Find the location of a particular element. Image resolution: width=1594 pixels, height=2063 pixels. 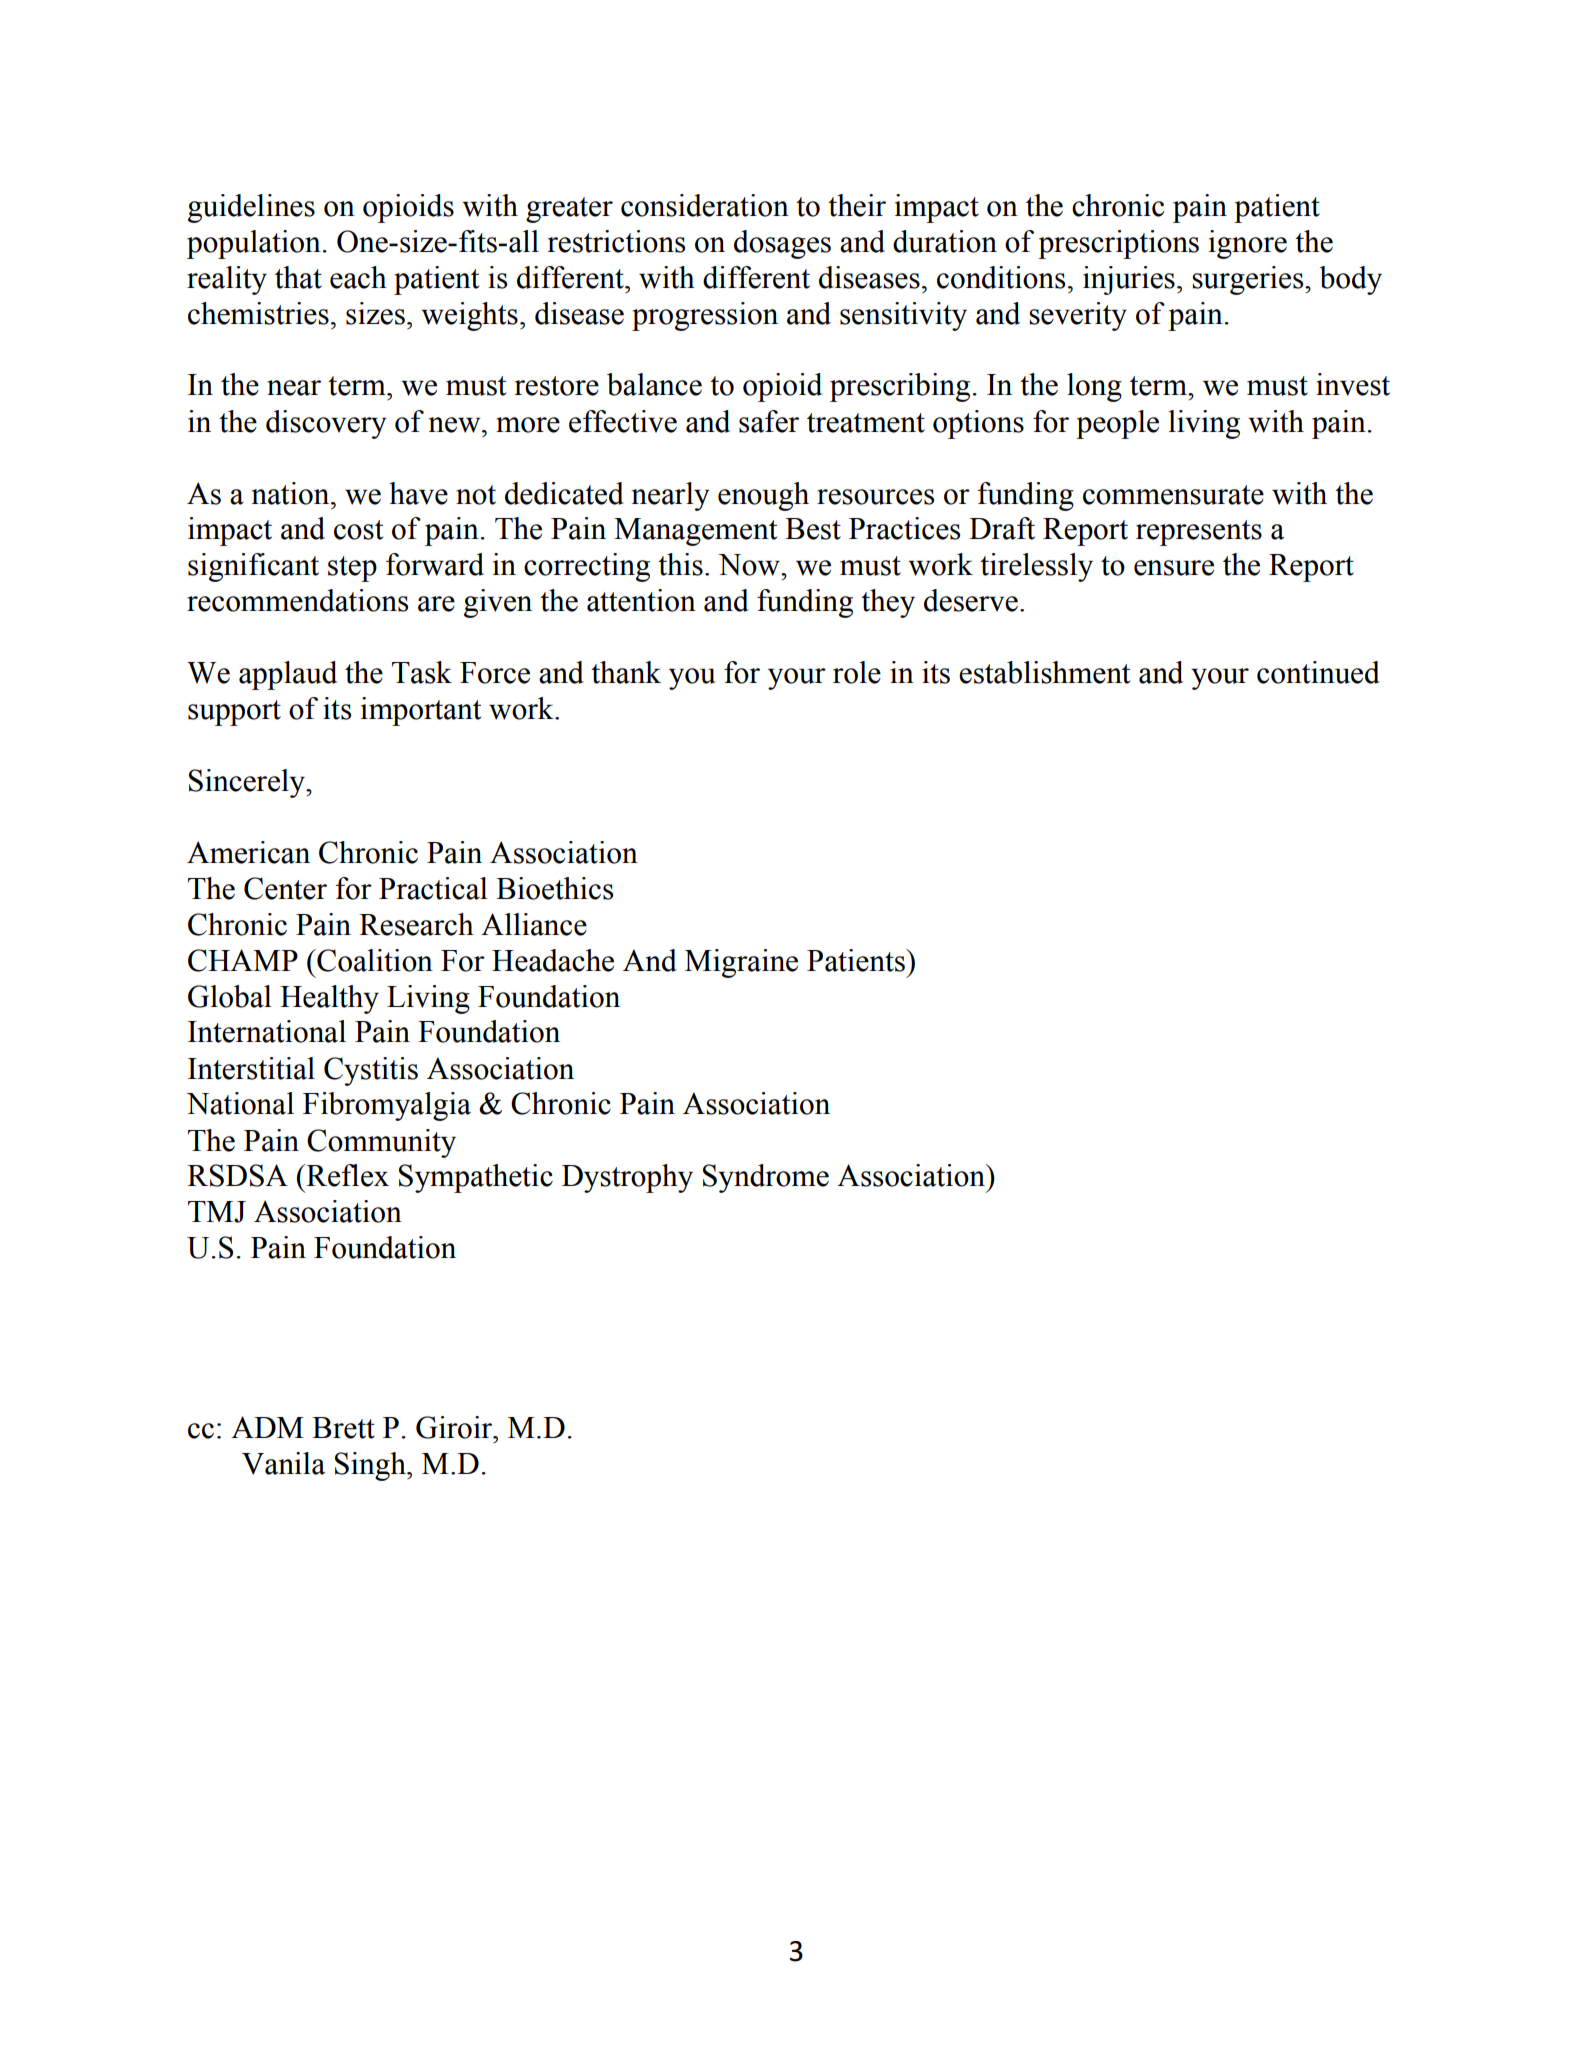

dosages is located at coordinates (782, 244).
